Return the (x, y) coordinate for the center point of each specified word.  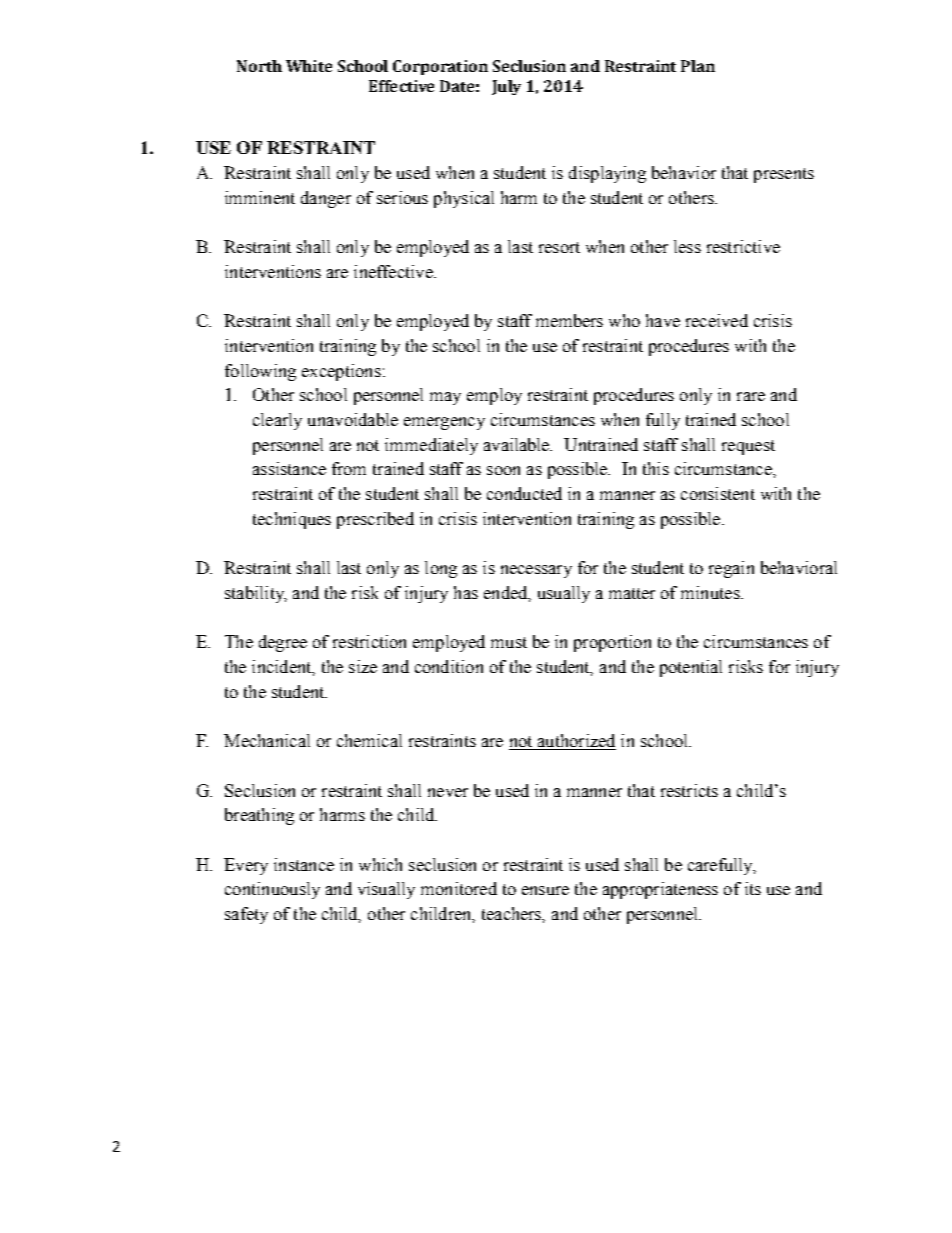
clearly (277, 421)
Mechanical (267, 740)
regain (731, 569)
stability (255, 594)
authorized (575, 742)
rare (751, 396)
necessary (536, 571)
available (518, 444)
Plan (698, 66)
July (506, 87)
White (309, 66)
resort (559, 247)
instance (304, 864)
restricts (689, 790)
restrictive (743, 246)
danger (326, 199)
